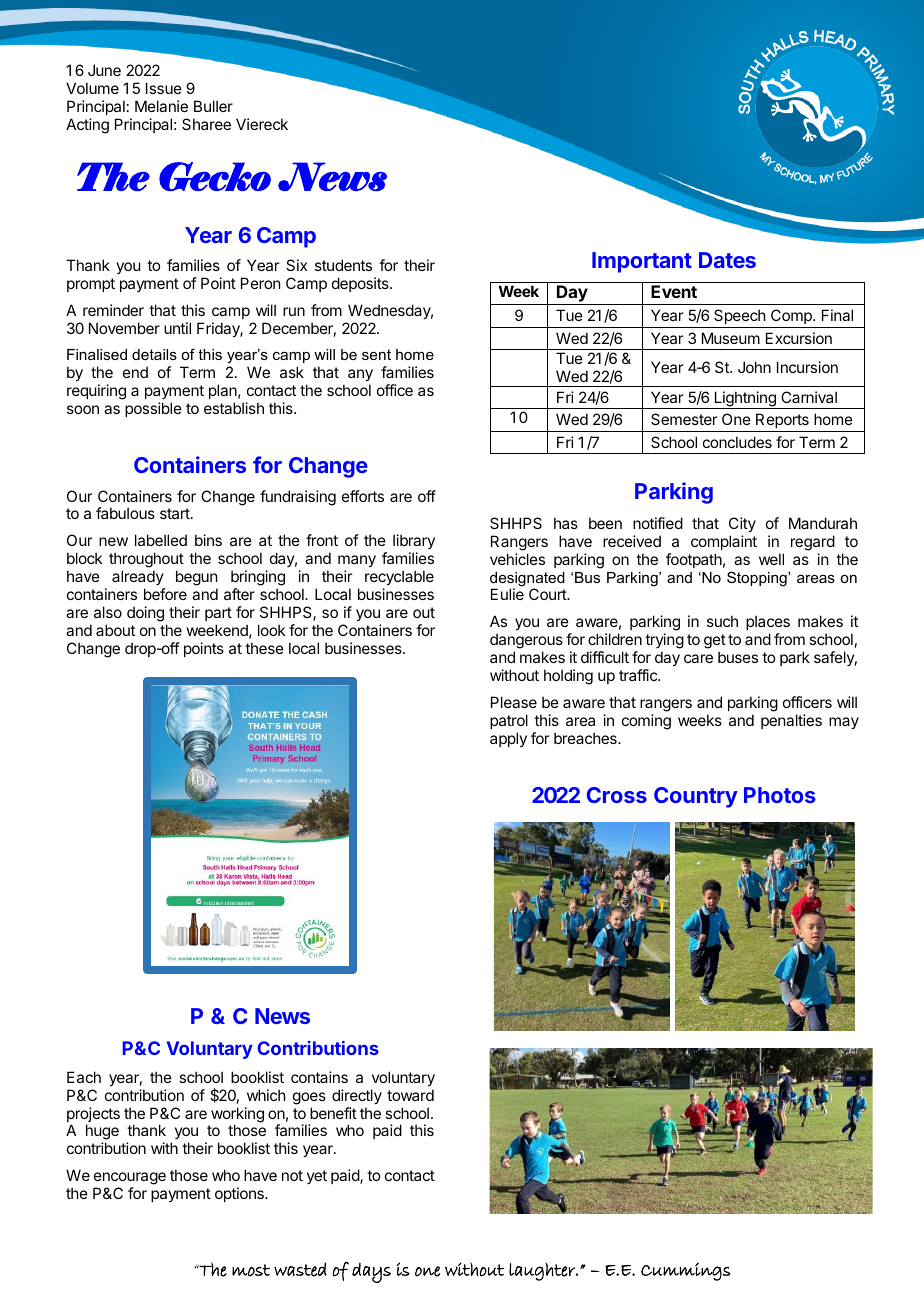  Describe the element at coordinates (543, 1271) in the screenshot. I see `laughter` at that location.
